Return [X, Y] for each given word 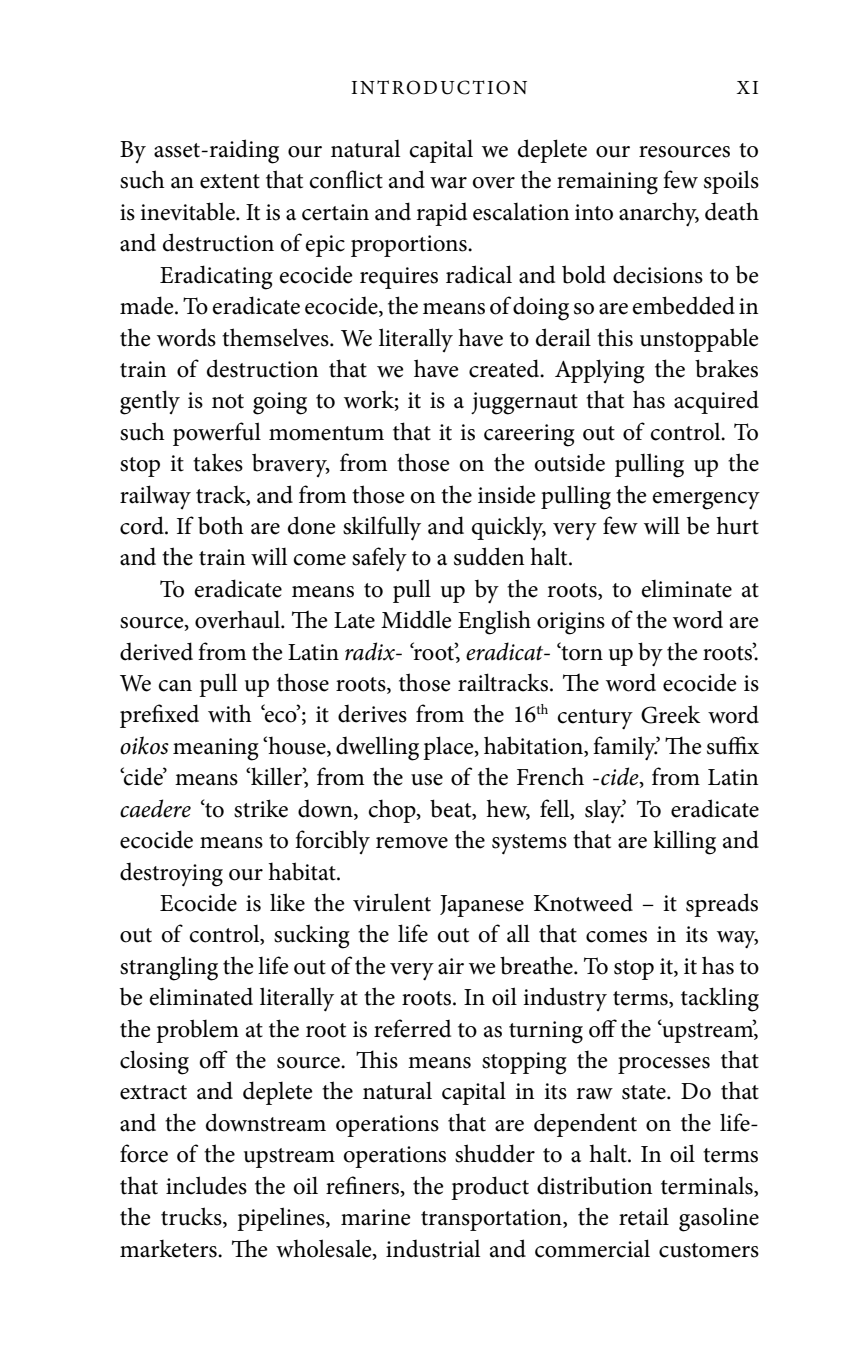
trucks [192, 1217]
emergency [706, 501]
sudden [489, 556]
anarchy [659, 214]
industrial [433, 1249]
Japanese [482, 906]
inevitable [188, 211]
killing [684, 842]
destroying [171, 875]
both [221, 525]
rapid [442, 214]
